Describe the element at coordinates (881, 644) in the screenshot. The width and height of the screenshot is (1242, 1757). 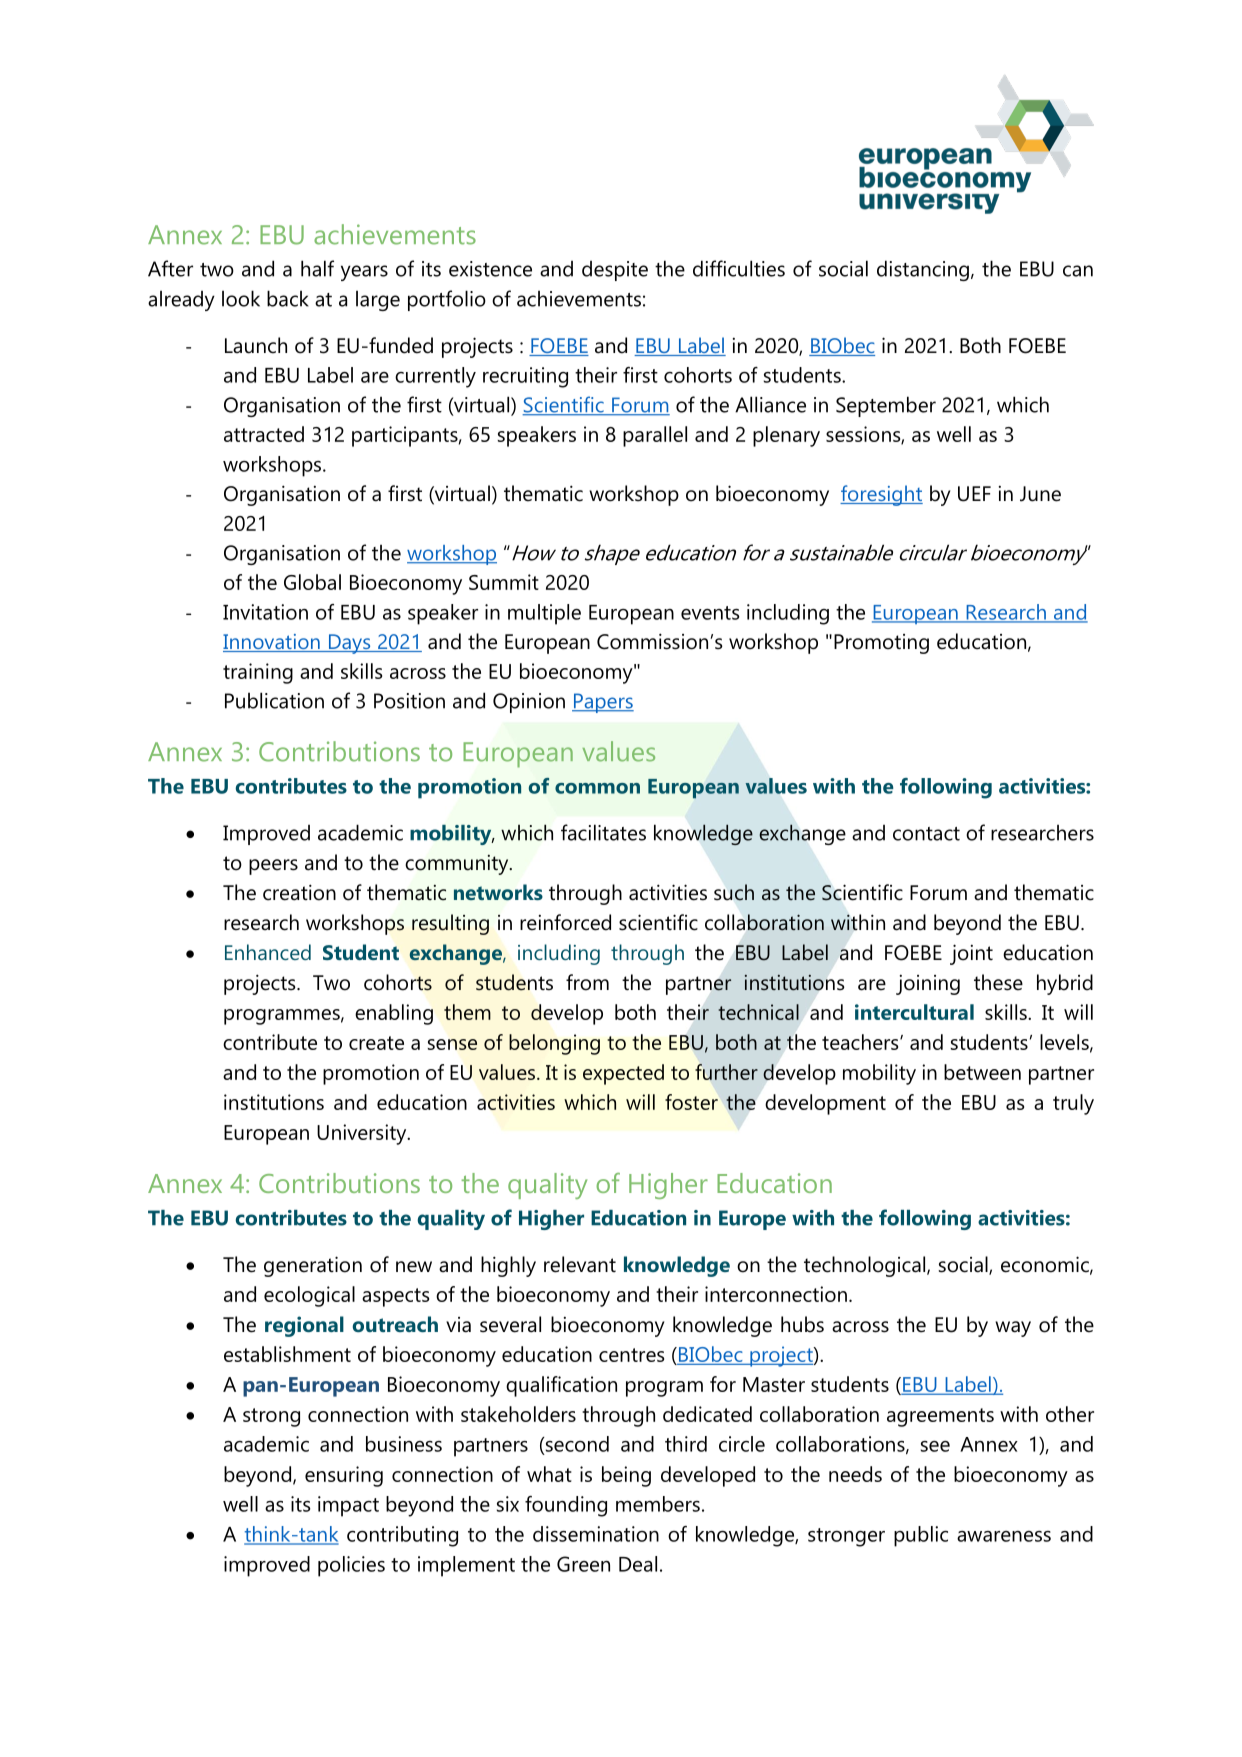
I see `Promoting` at that location.
